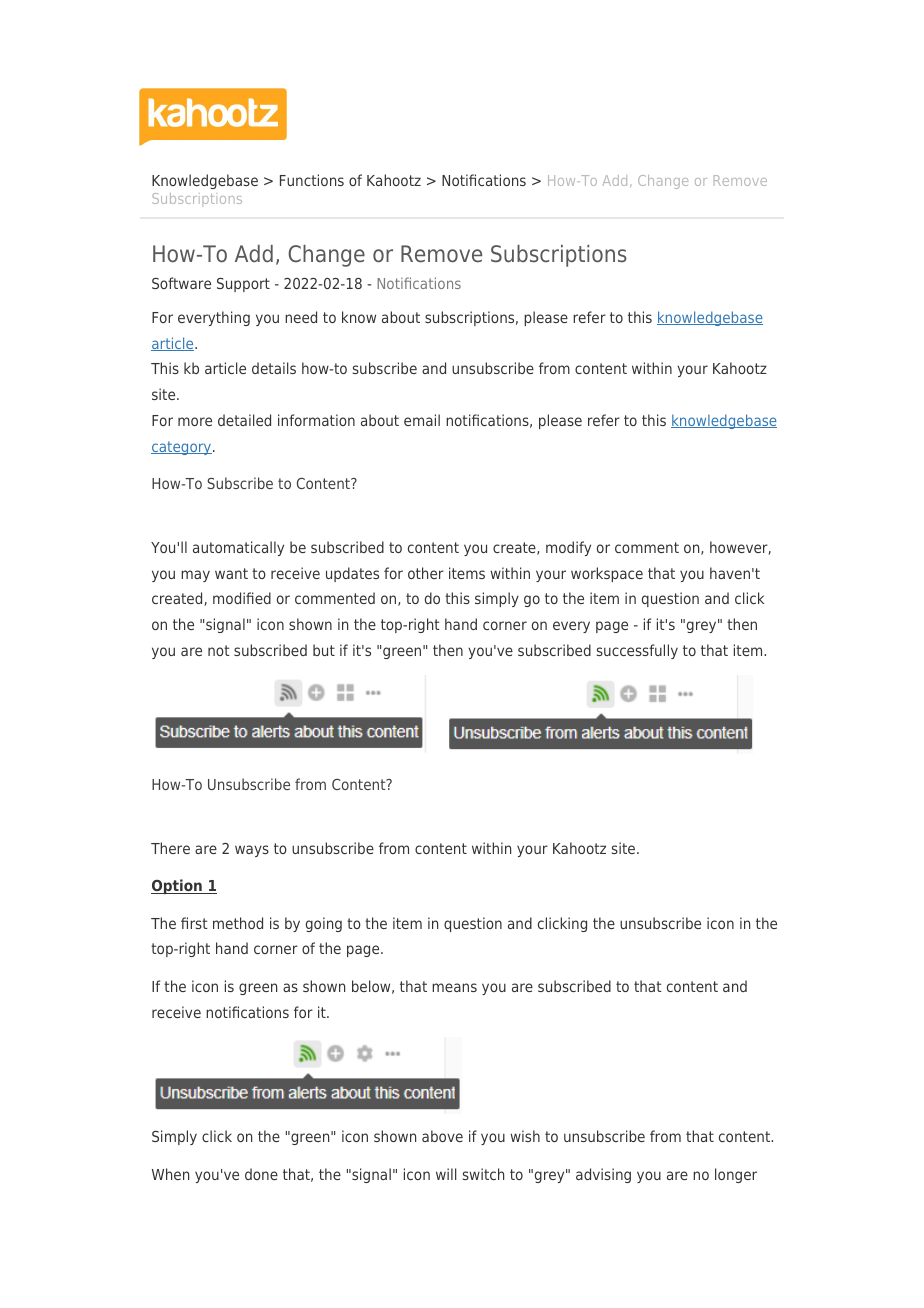  I want to click on successfully, so click(637, 651).
